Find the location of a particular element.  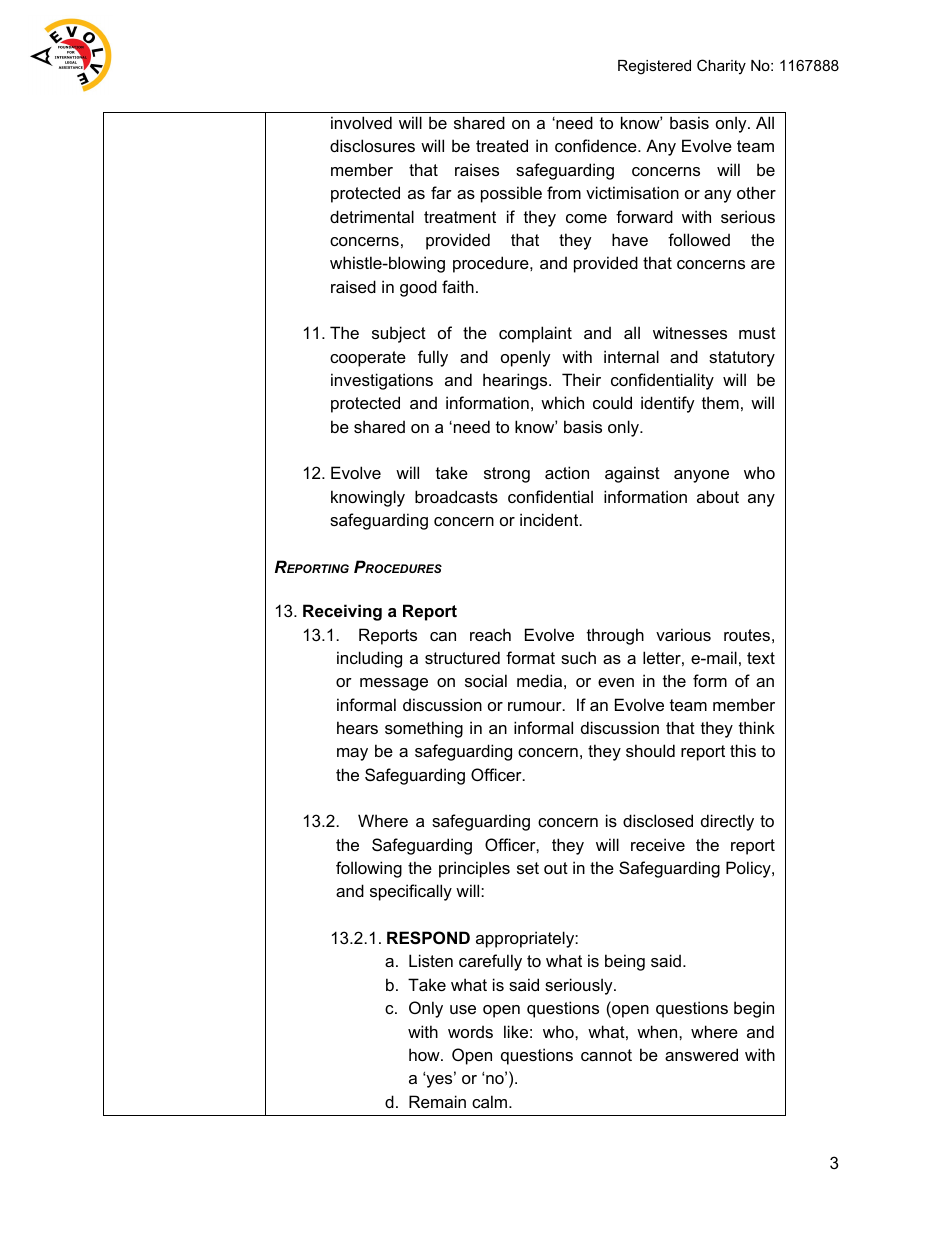

Receiving is located at coordinates (342, 612).
